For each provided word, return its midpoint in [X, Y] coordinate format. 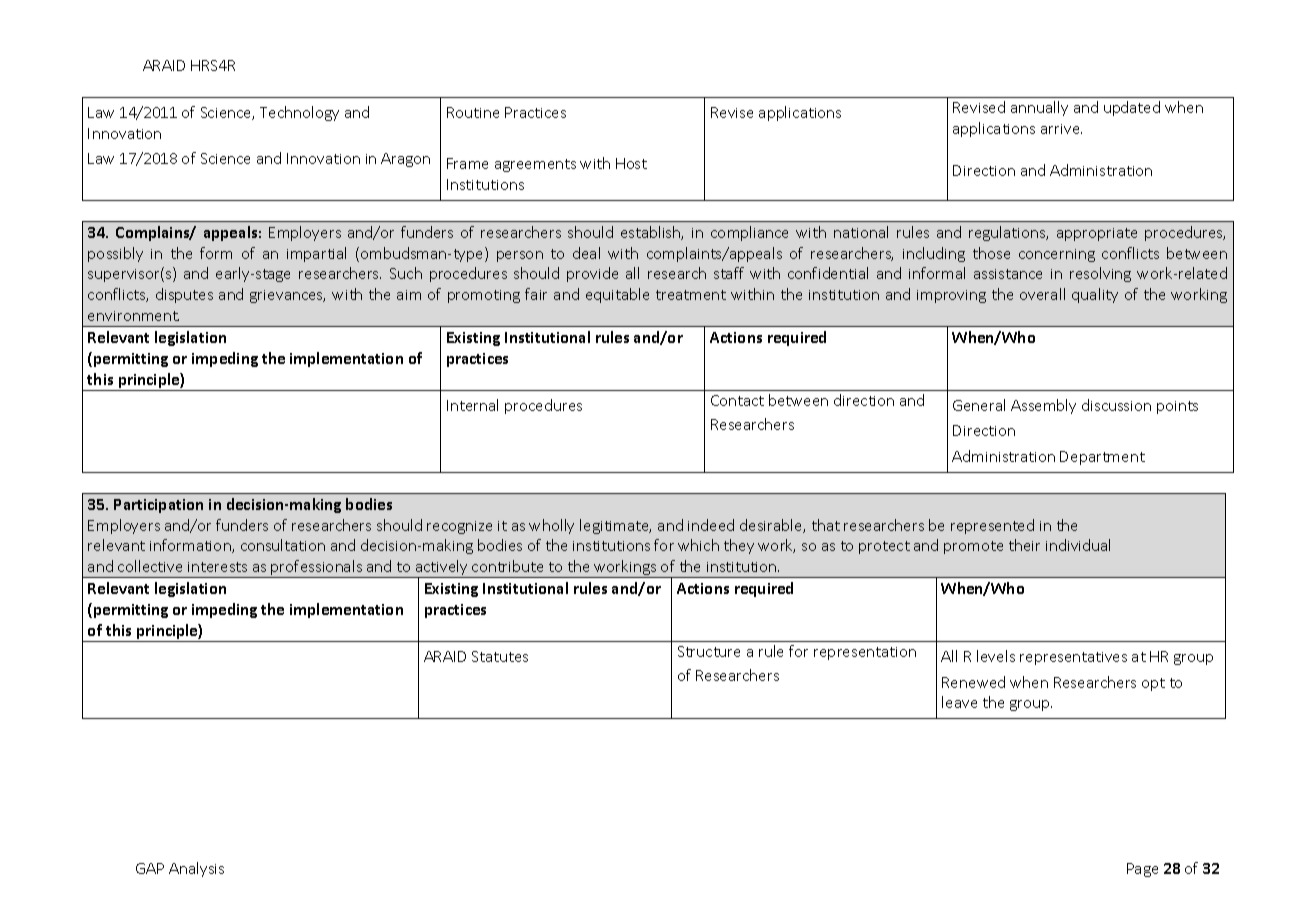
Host [631, 163]
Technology [299, 113]
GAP [150, 868]
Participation [158, 506]
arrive [1061, 129]
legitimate [615, 526]
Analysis [196, 869]
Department [1102, 458]
